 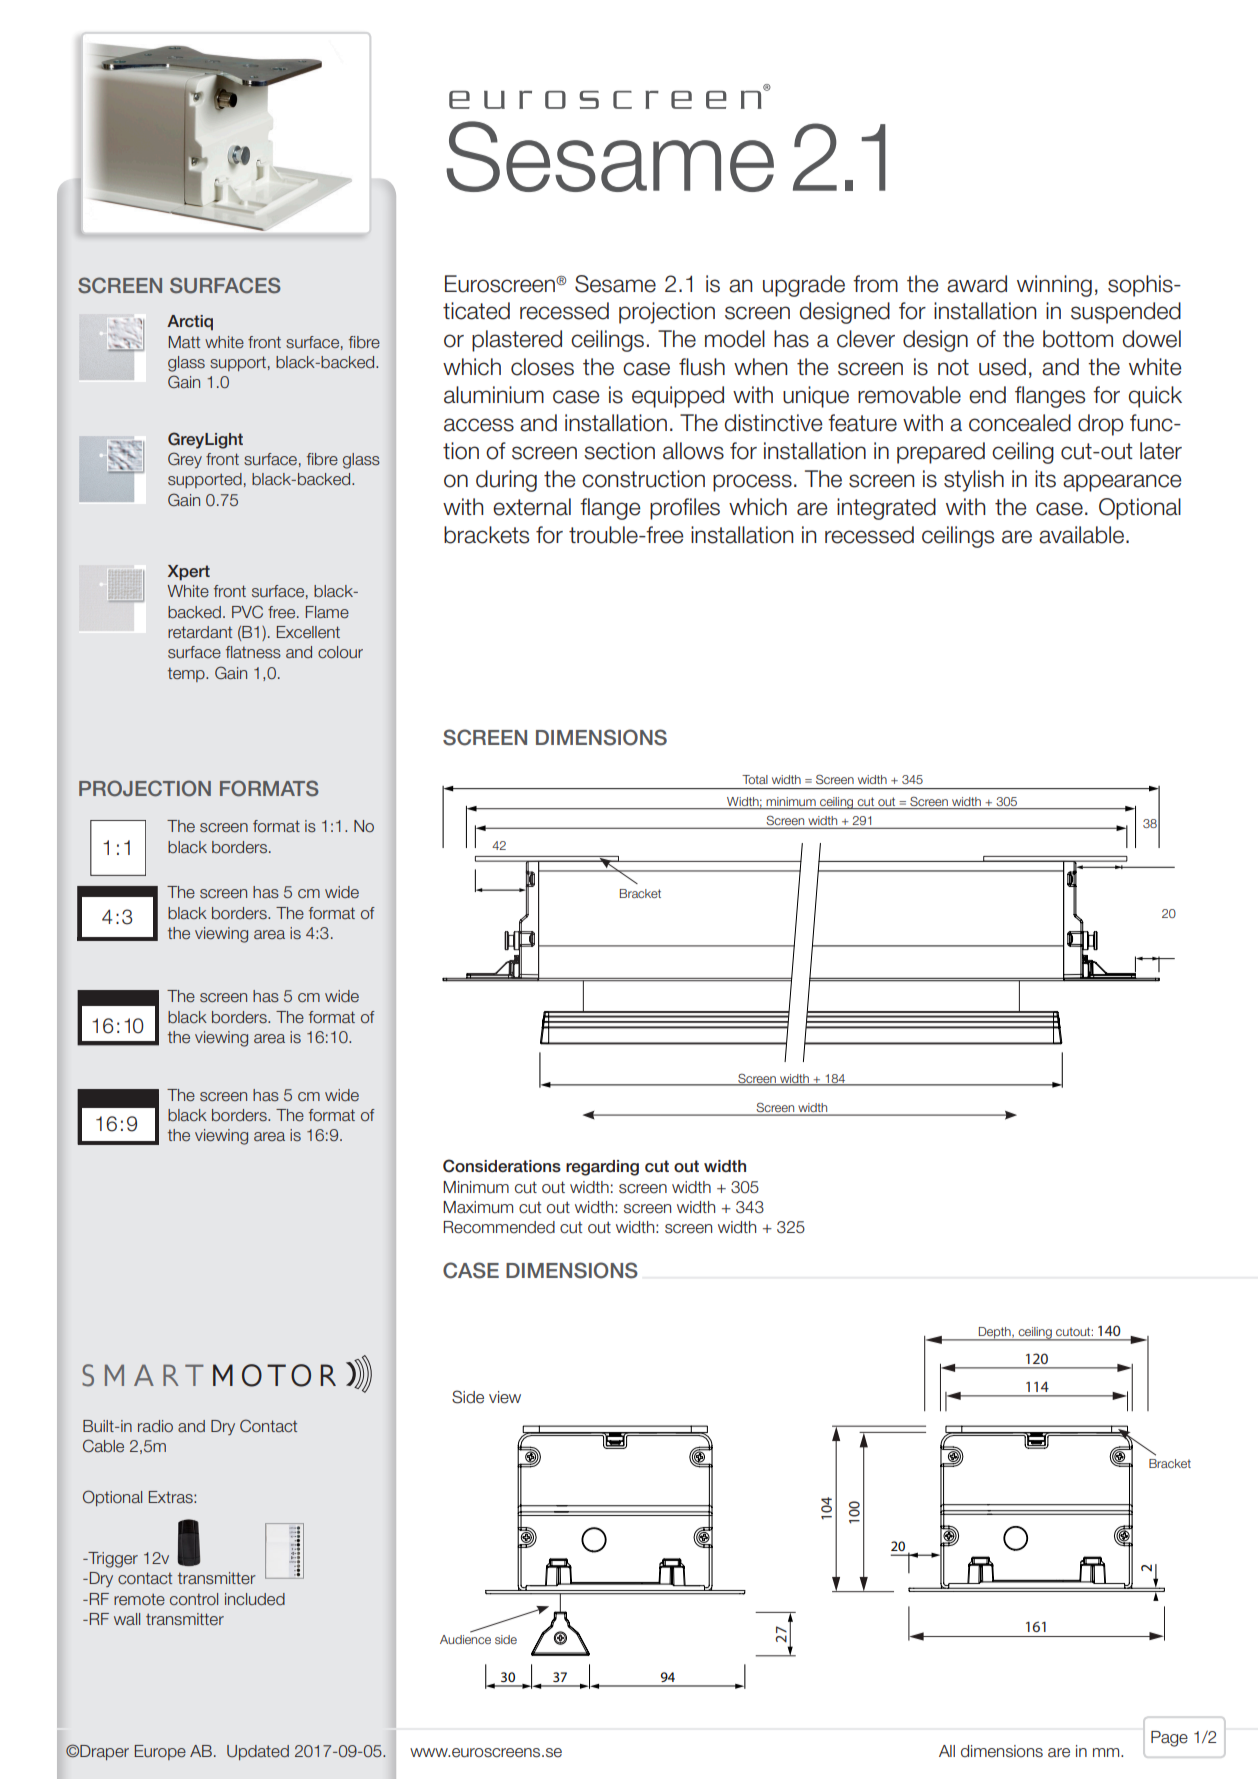 What do you see at coordinates (602, 1168) in the document?
I see `regarding` at bounding box center [602, 1168].
